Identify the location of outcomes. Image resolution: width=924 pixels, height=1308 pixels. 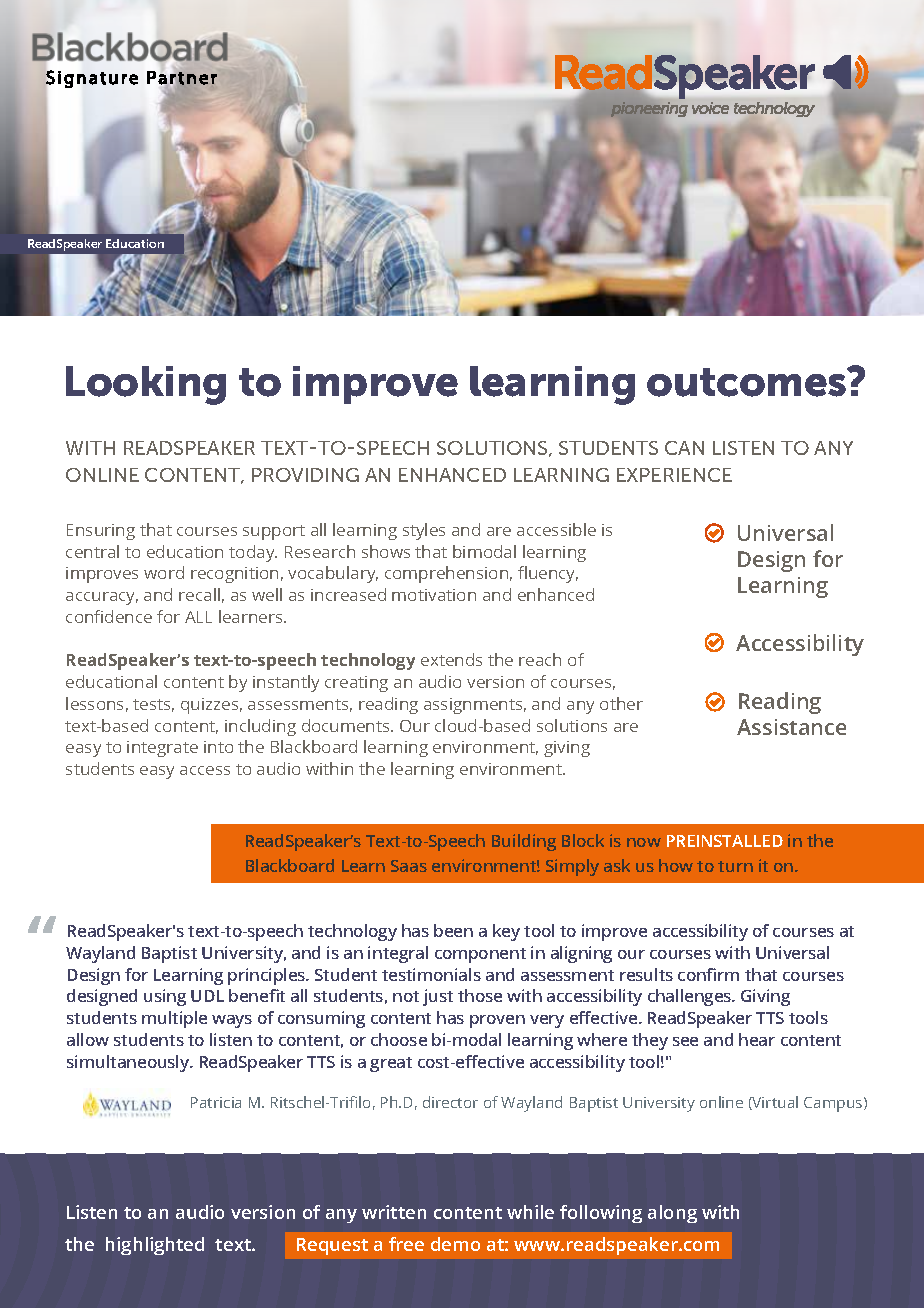
(748, 382).
